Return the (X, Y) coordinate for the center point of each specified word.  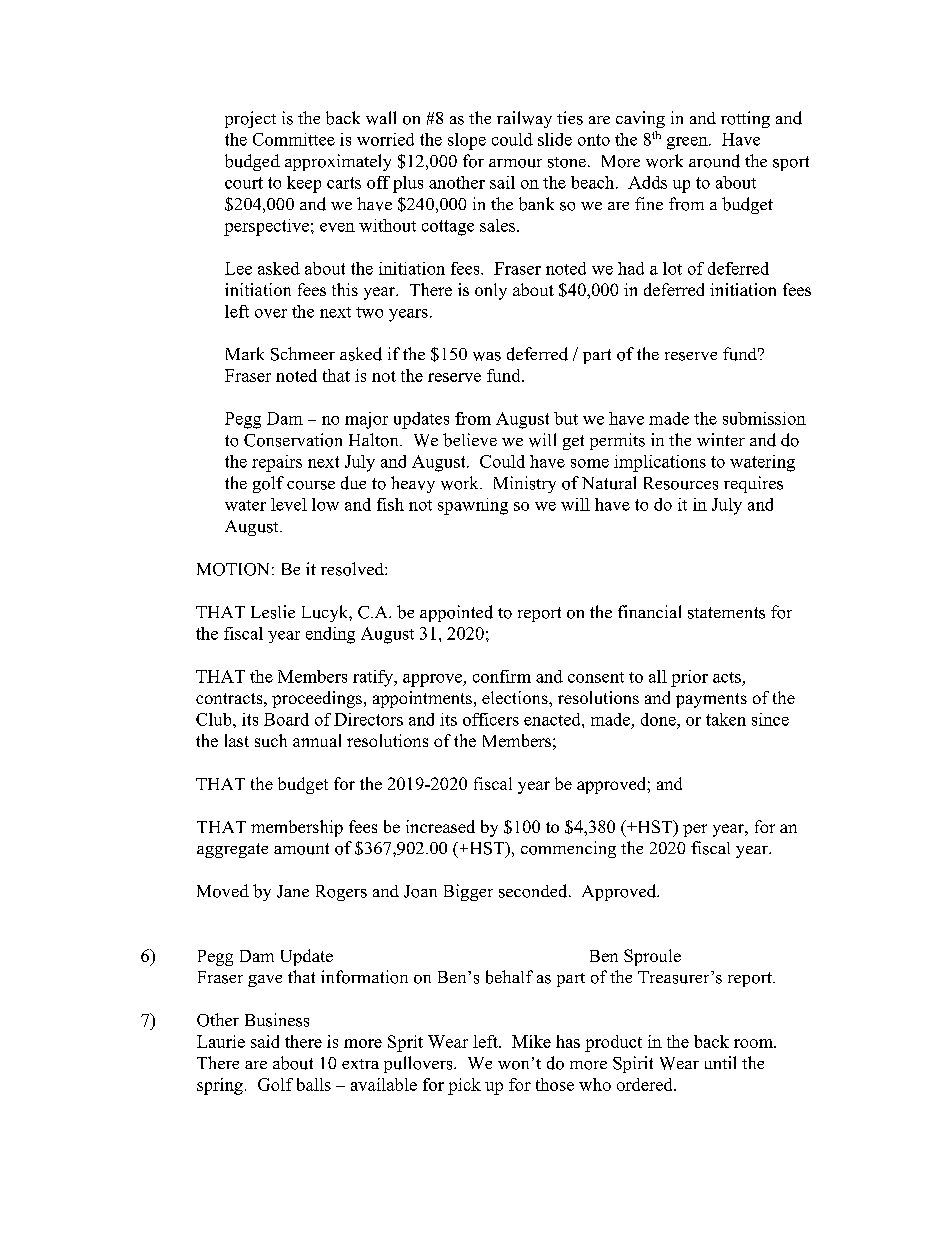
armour (515, 163)
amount (301, 849)
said (265, 1041)
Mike (531, 1041)
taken (726, 719)
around (714, 161)
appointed (456, 613)
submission (764, 418)
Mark (245, 353)
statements (726, 613)
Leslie (273, 612)
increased (440, 826)
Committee (294, 139)
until (720, 1062)
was (487, 356)
